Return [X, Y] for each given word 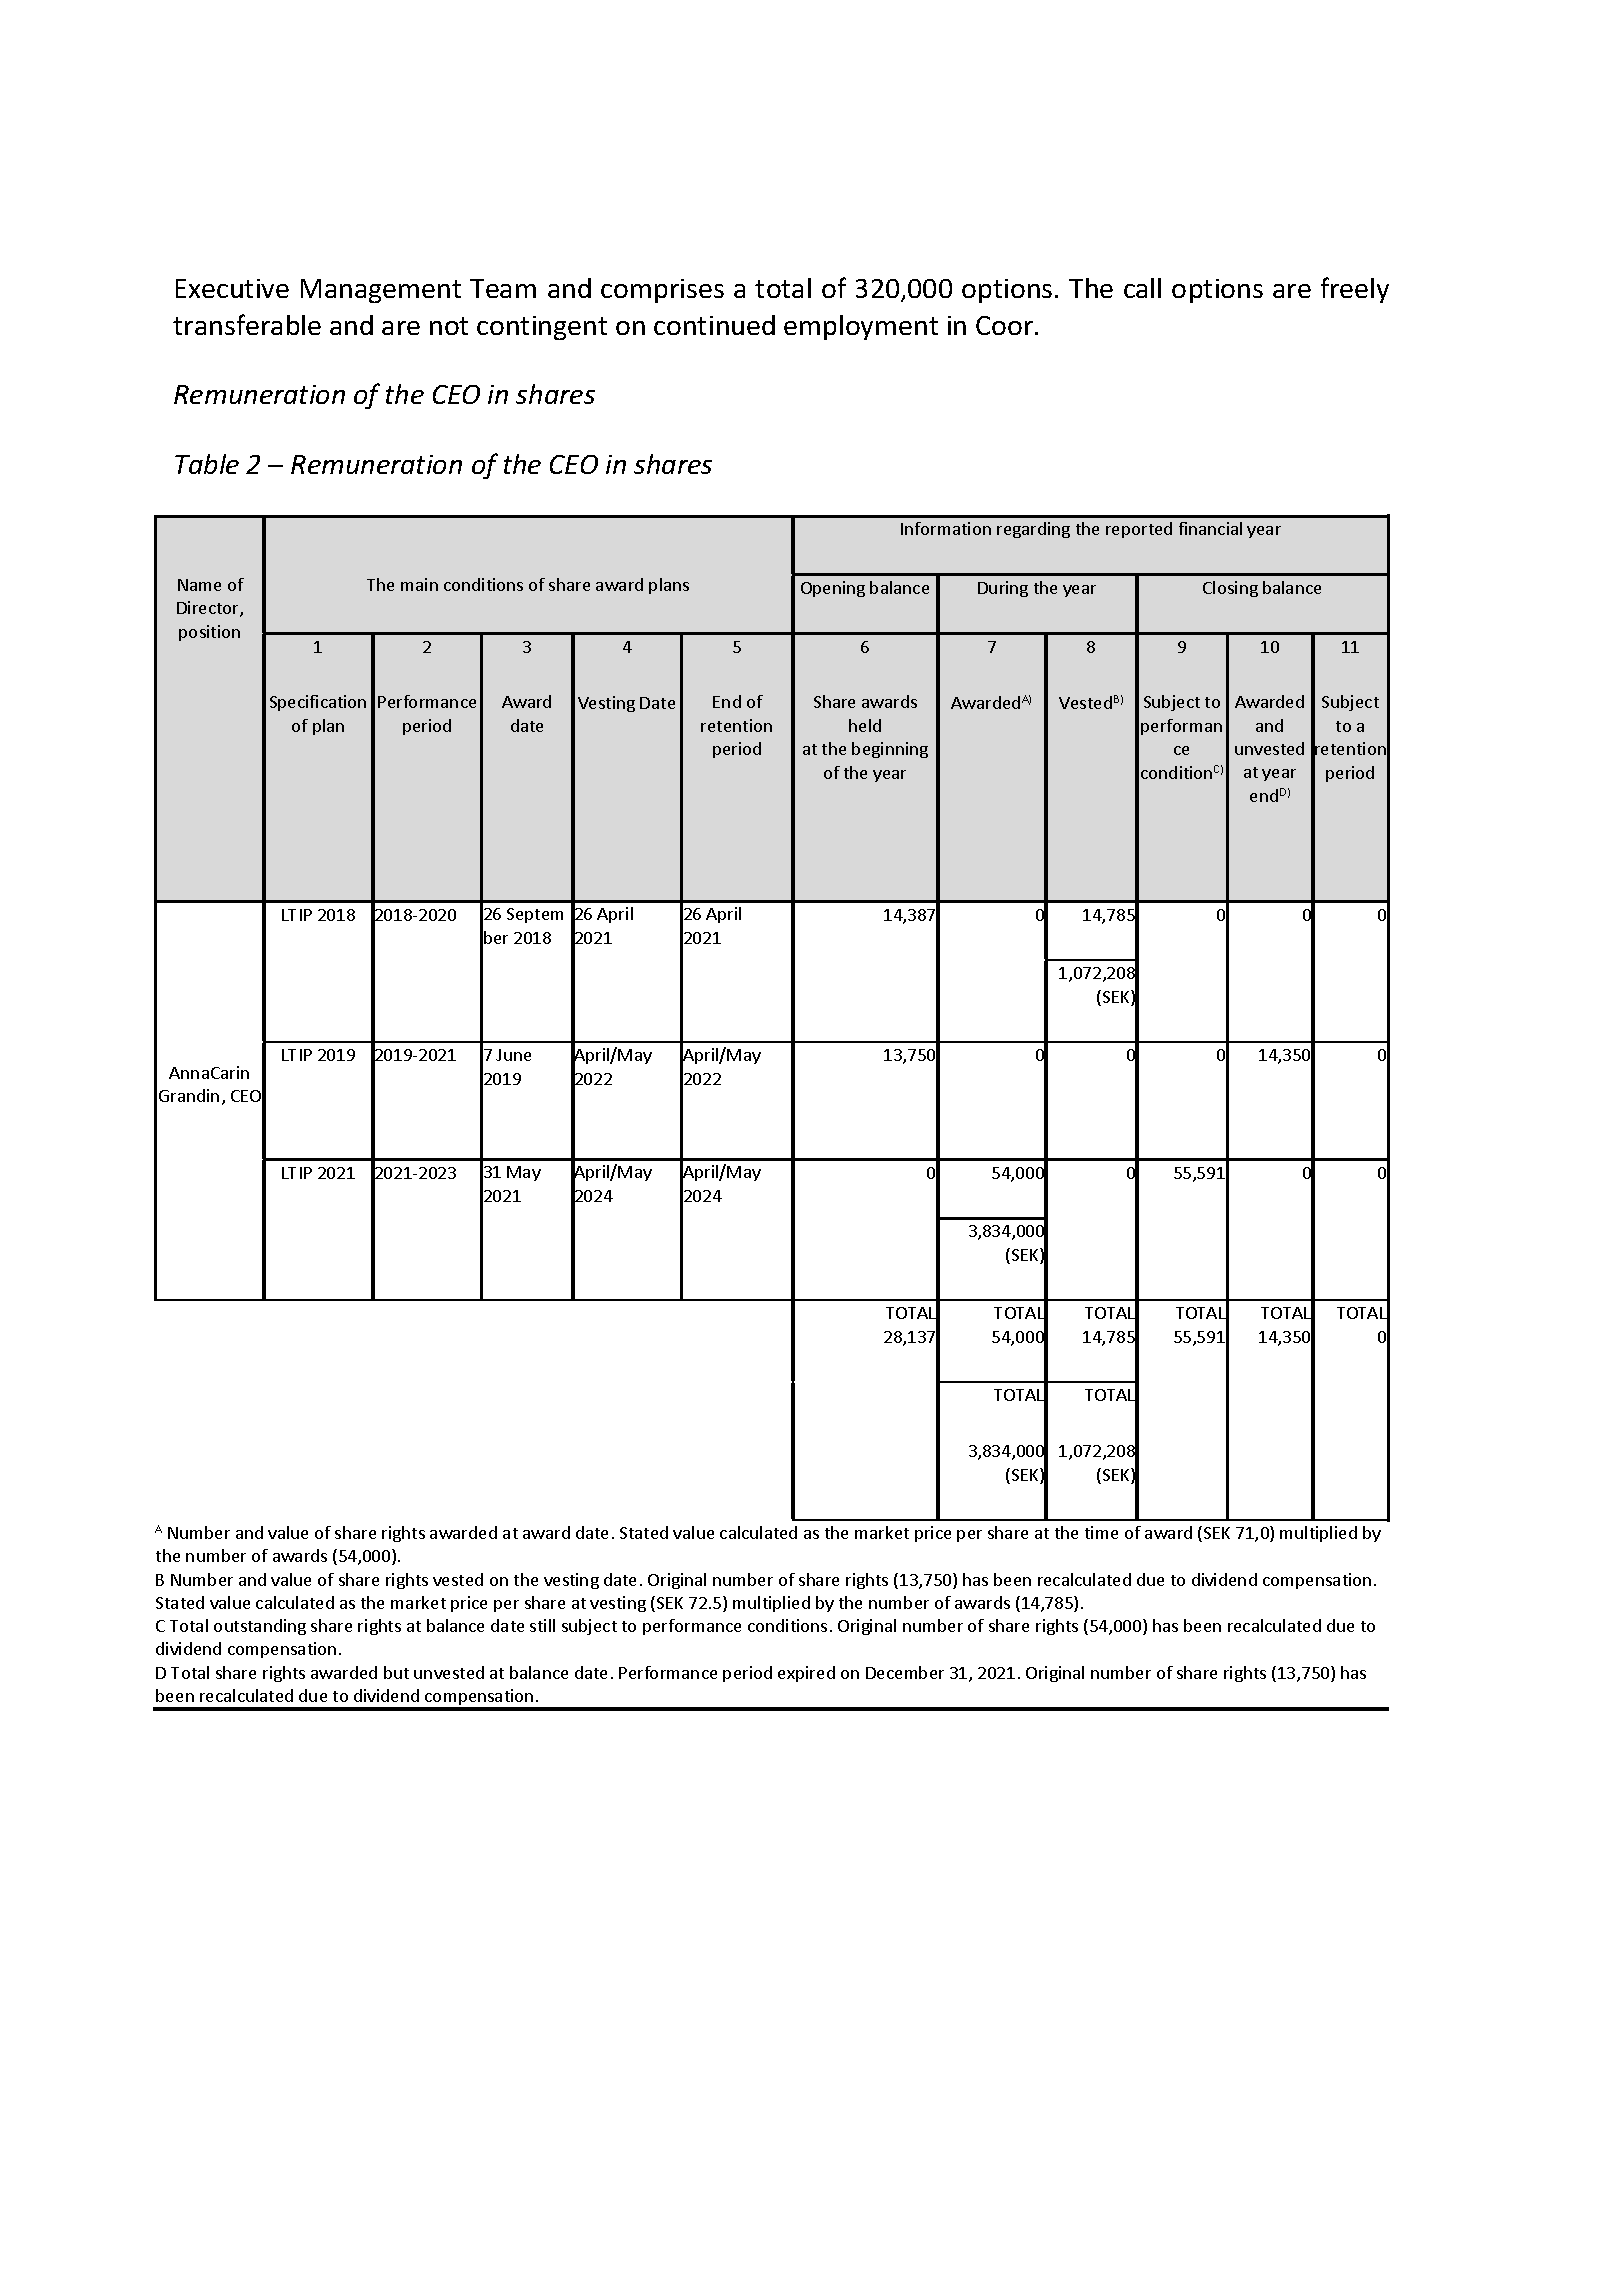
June [513, 1055]
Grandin [189, 1095]
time [1101, 1532]
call [1142, 288]
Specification [318, 703]
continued [714, 325]
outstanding [260, 1627]
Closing [1230, 589]
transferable [247, 324]
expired [806, 1674]
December [905, 1672]
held [865, 725]
